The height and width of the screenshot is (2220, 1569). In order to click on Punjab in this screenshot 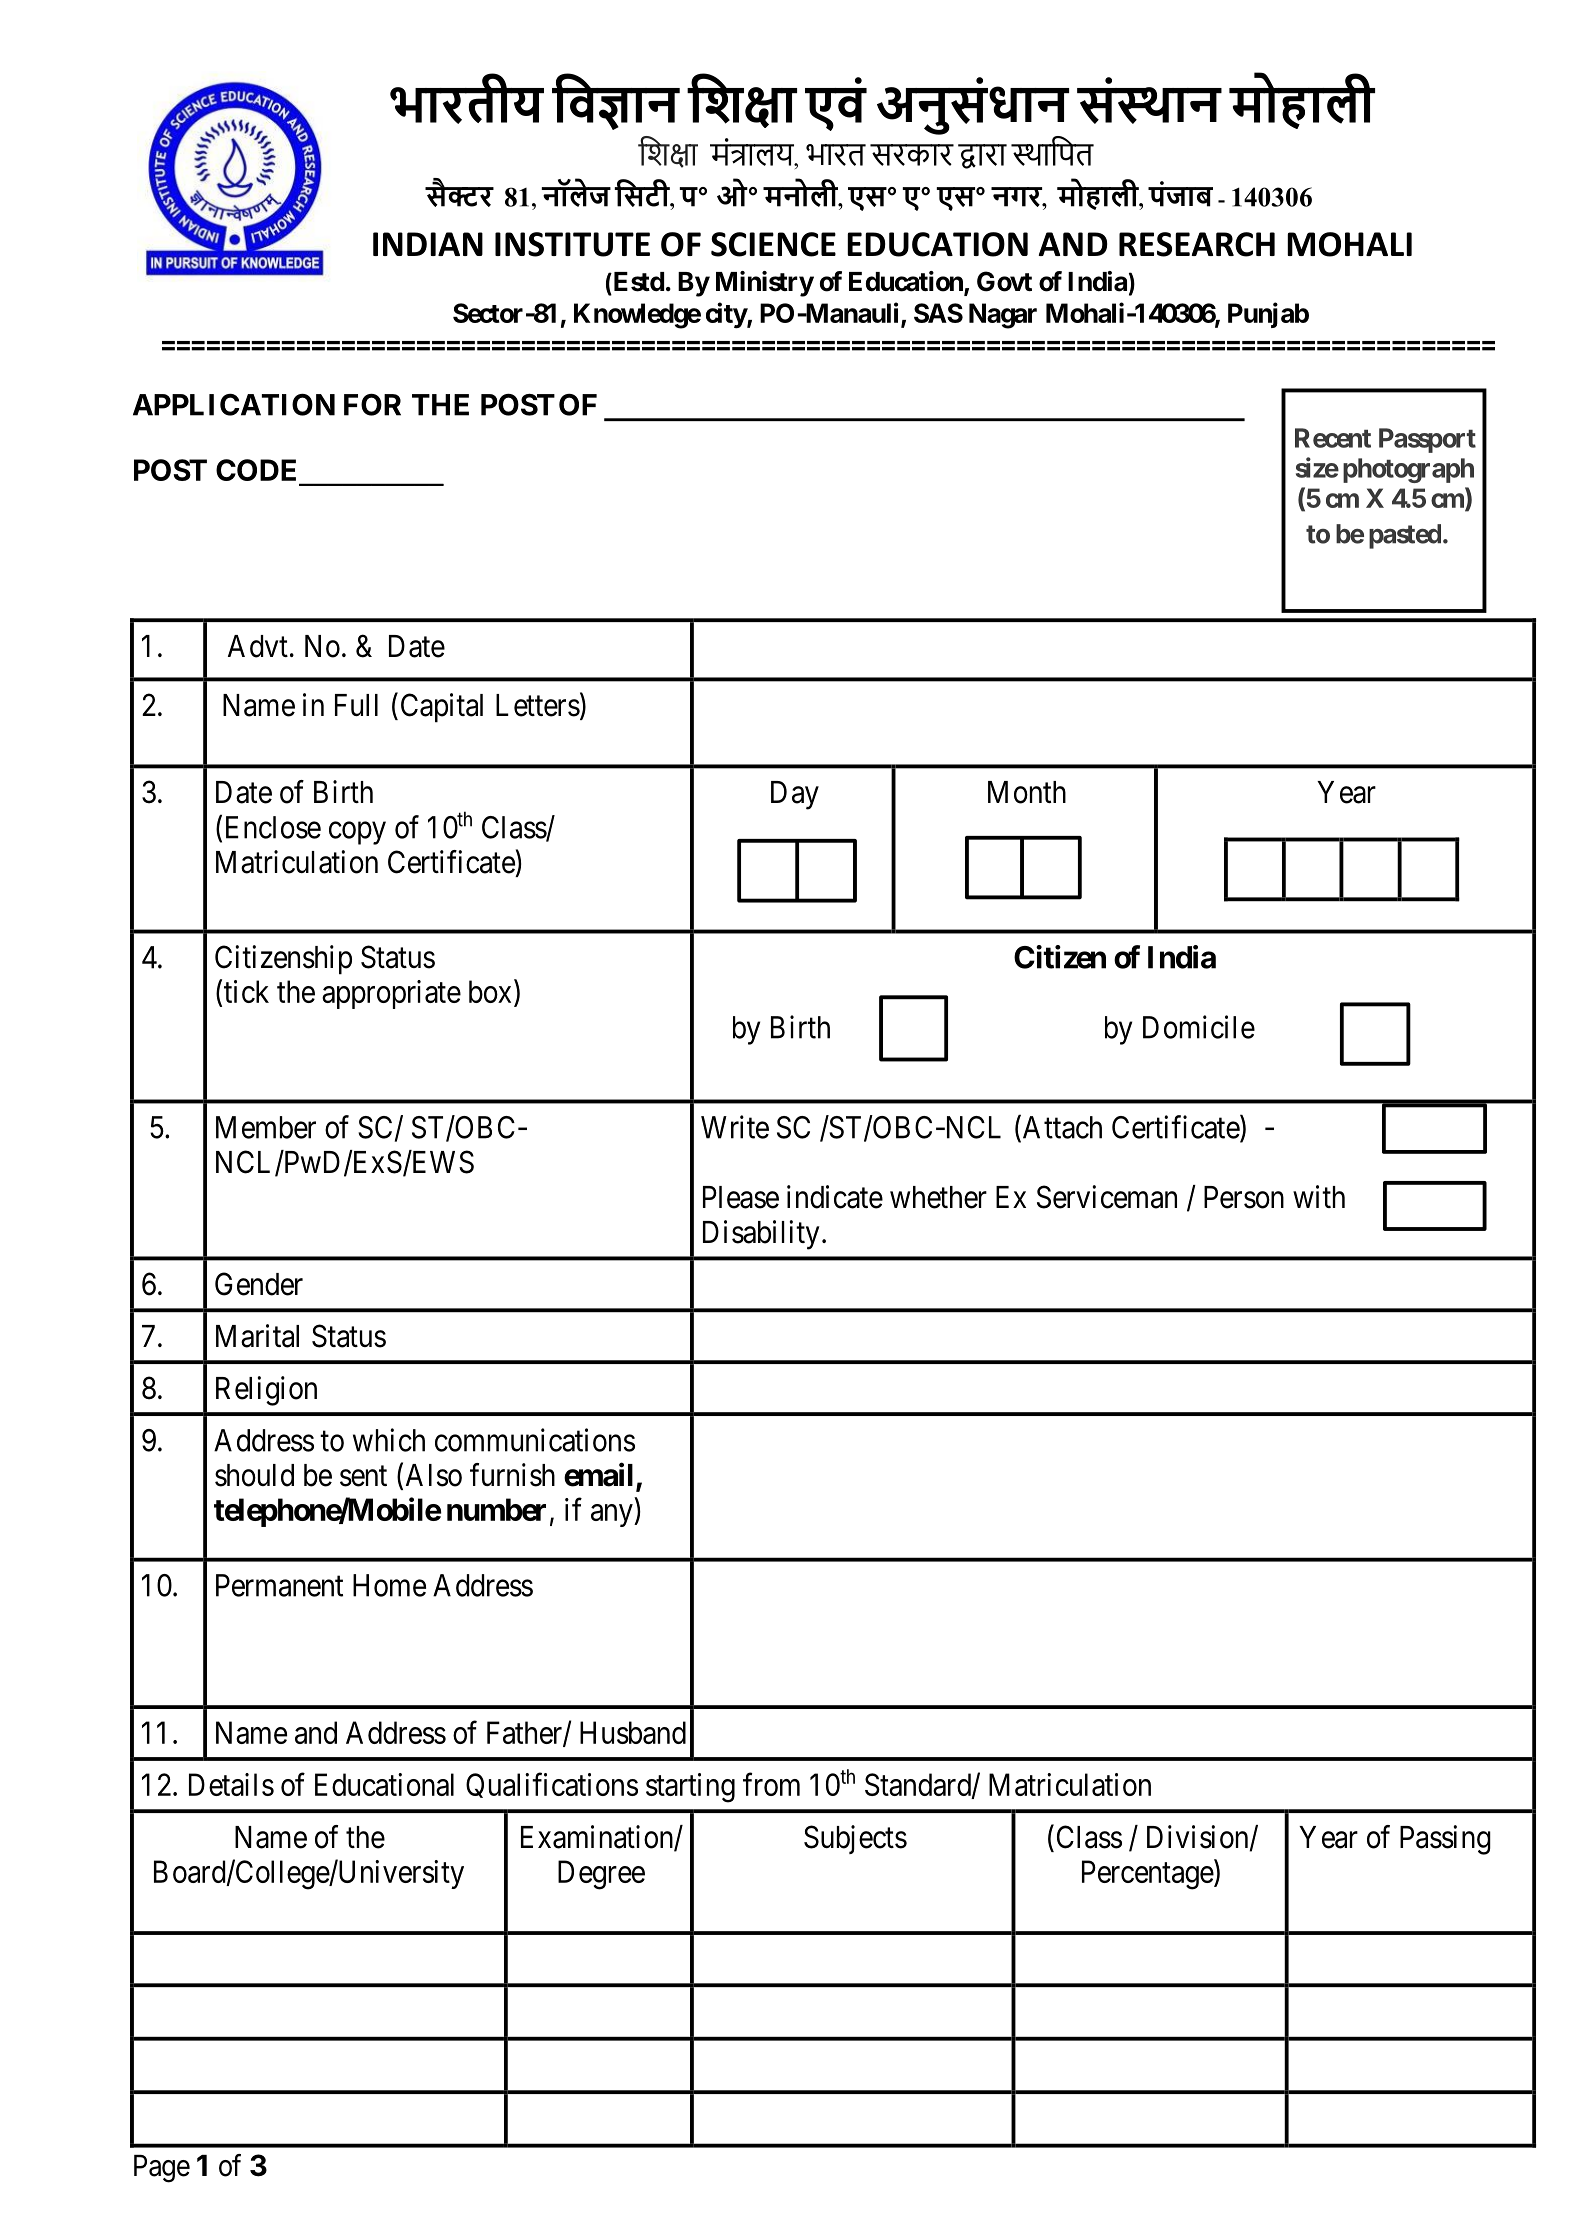, I will do `click(1268, 315)`.
